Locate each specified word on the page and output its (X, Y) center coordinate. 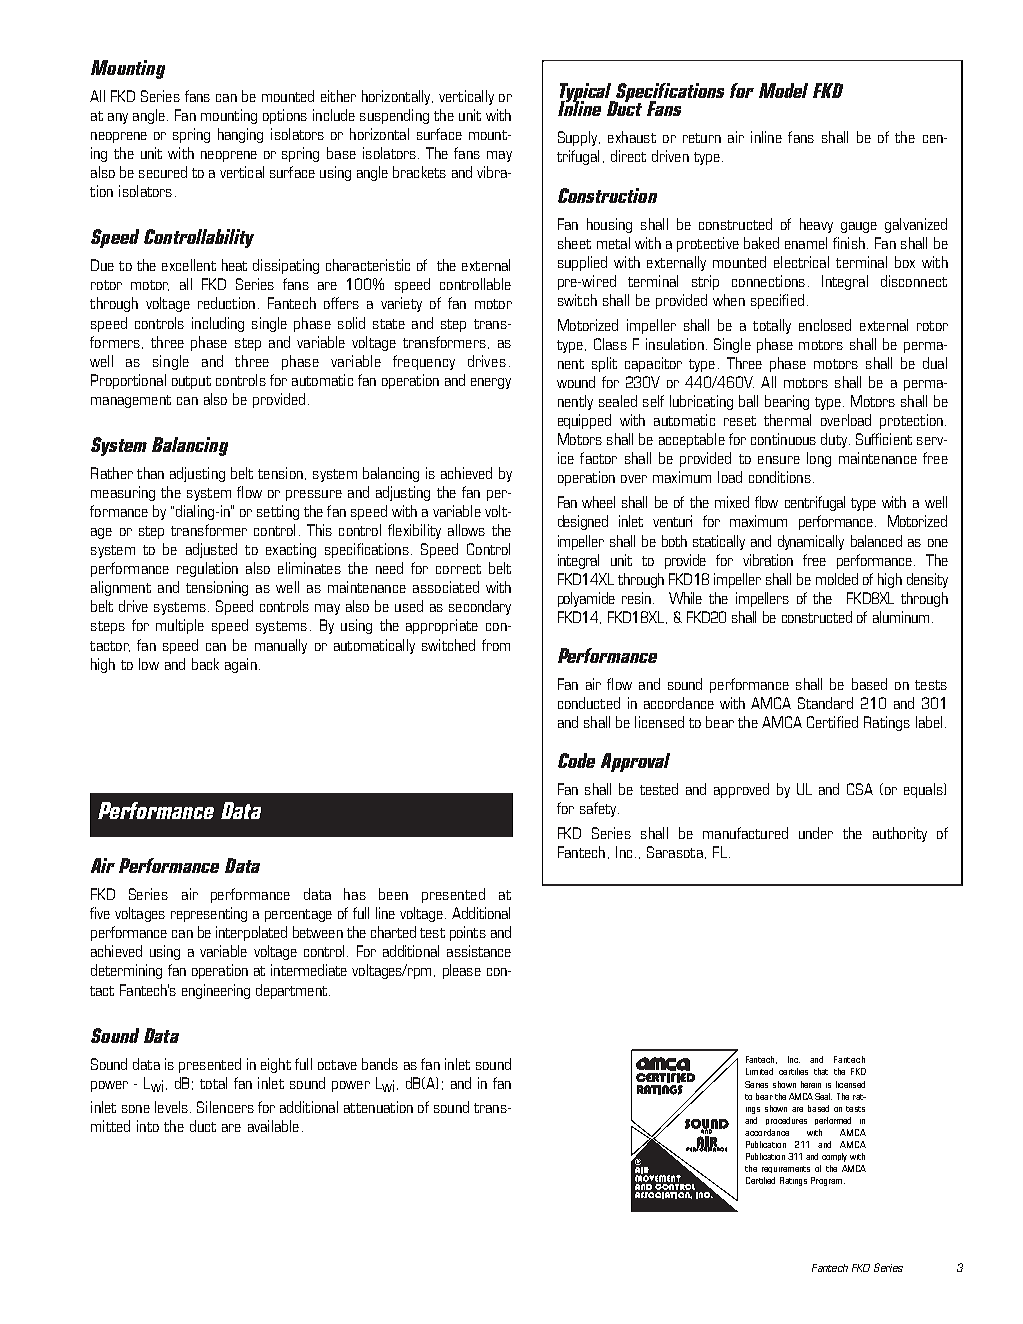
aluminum (901, 617)
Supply (577, 138)
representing (209, 914)
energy (491, 383)
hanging (240, 135)
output (191, 382)
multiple (180, 626)
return (702, 138)
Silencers (225, 1107)
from (496, 645)
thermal (787, 420)
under (816, 833)
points (468, 933)
